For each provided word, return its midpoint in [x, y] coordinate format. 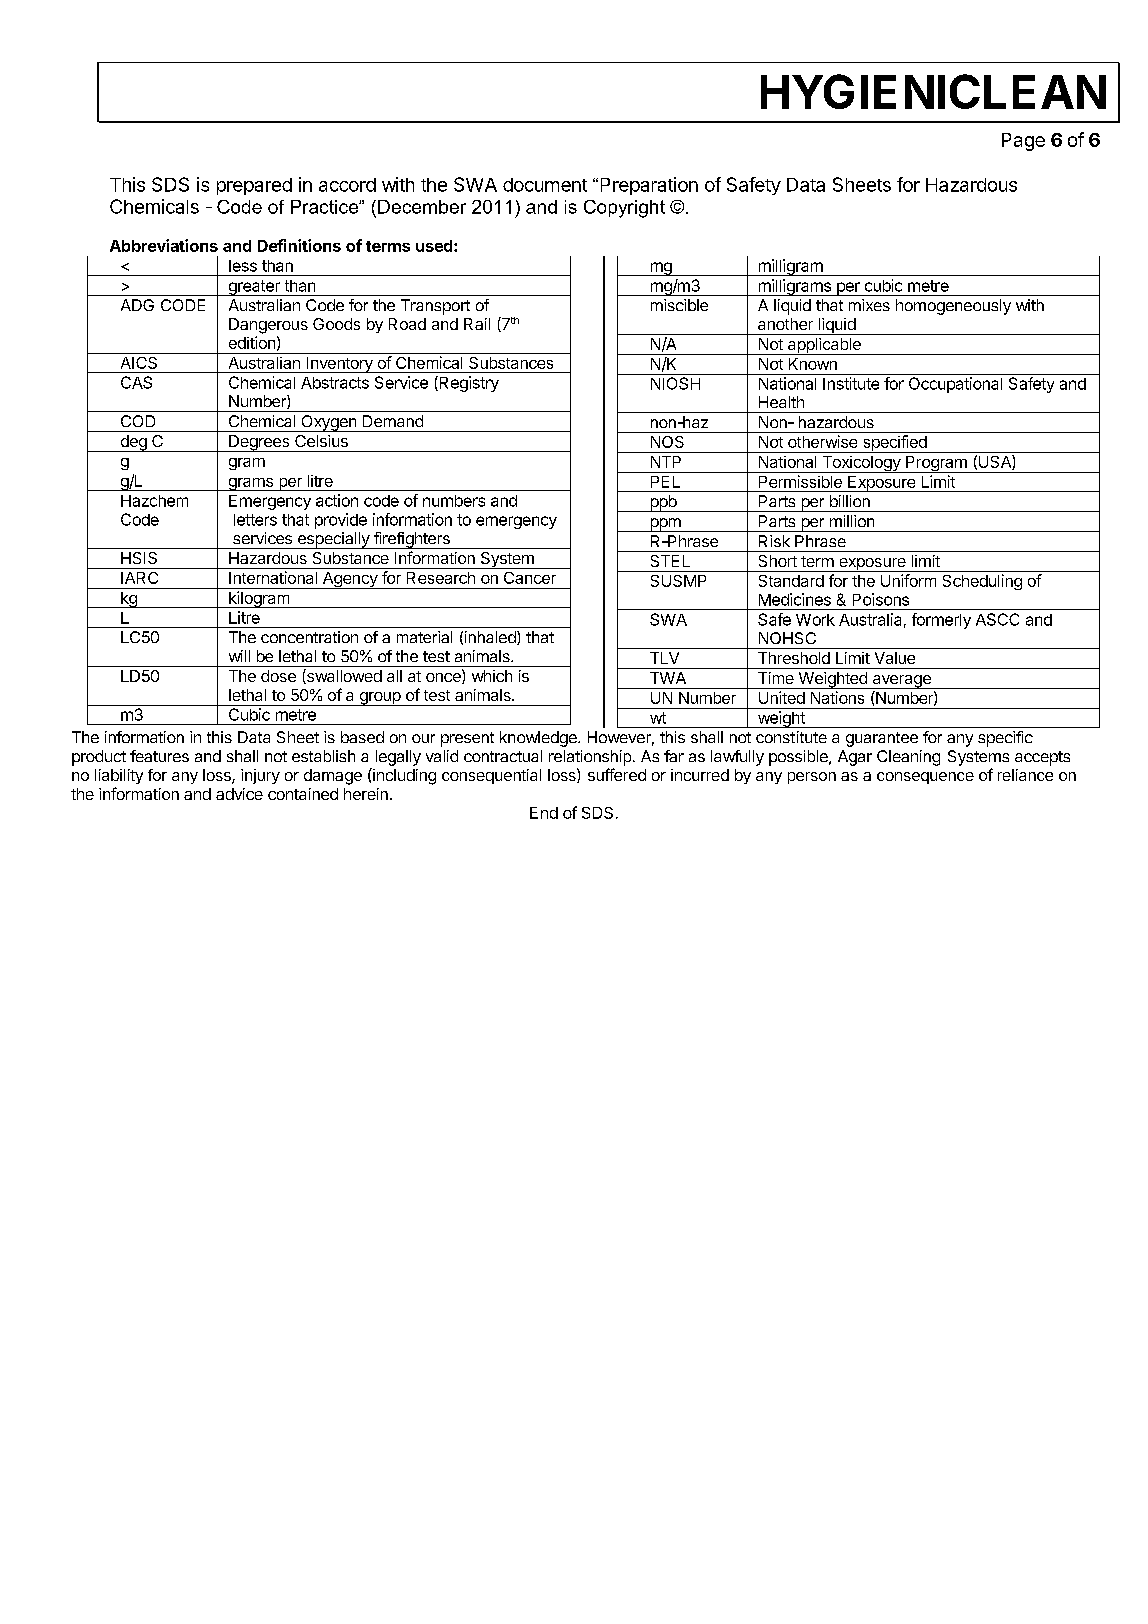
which [492, 676]
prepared [254, 186]
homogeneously [953, 307]
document [545, 185]
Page [1023, 142]
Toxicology [861, 464]
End [544, 813]
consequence [925, 778]
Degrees [259, 443]
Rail [477, 324]
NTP [666, 462]
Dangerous [268, 326]
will [239, 656]
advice [239, 794]
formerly [941, 621]
